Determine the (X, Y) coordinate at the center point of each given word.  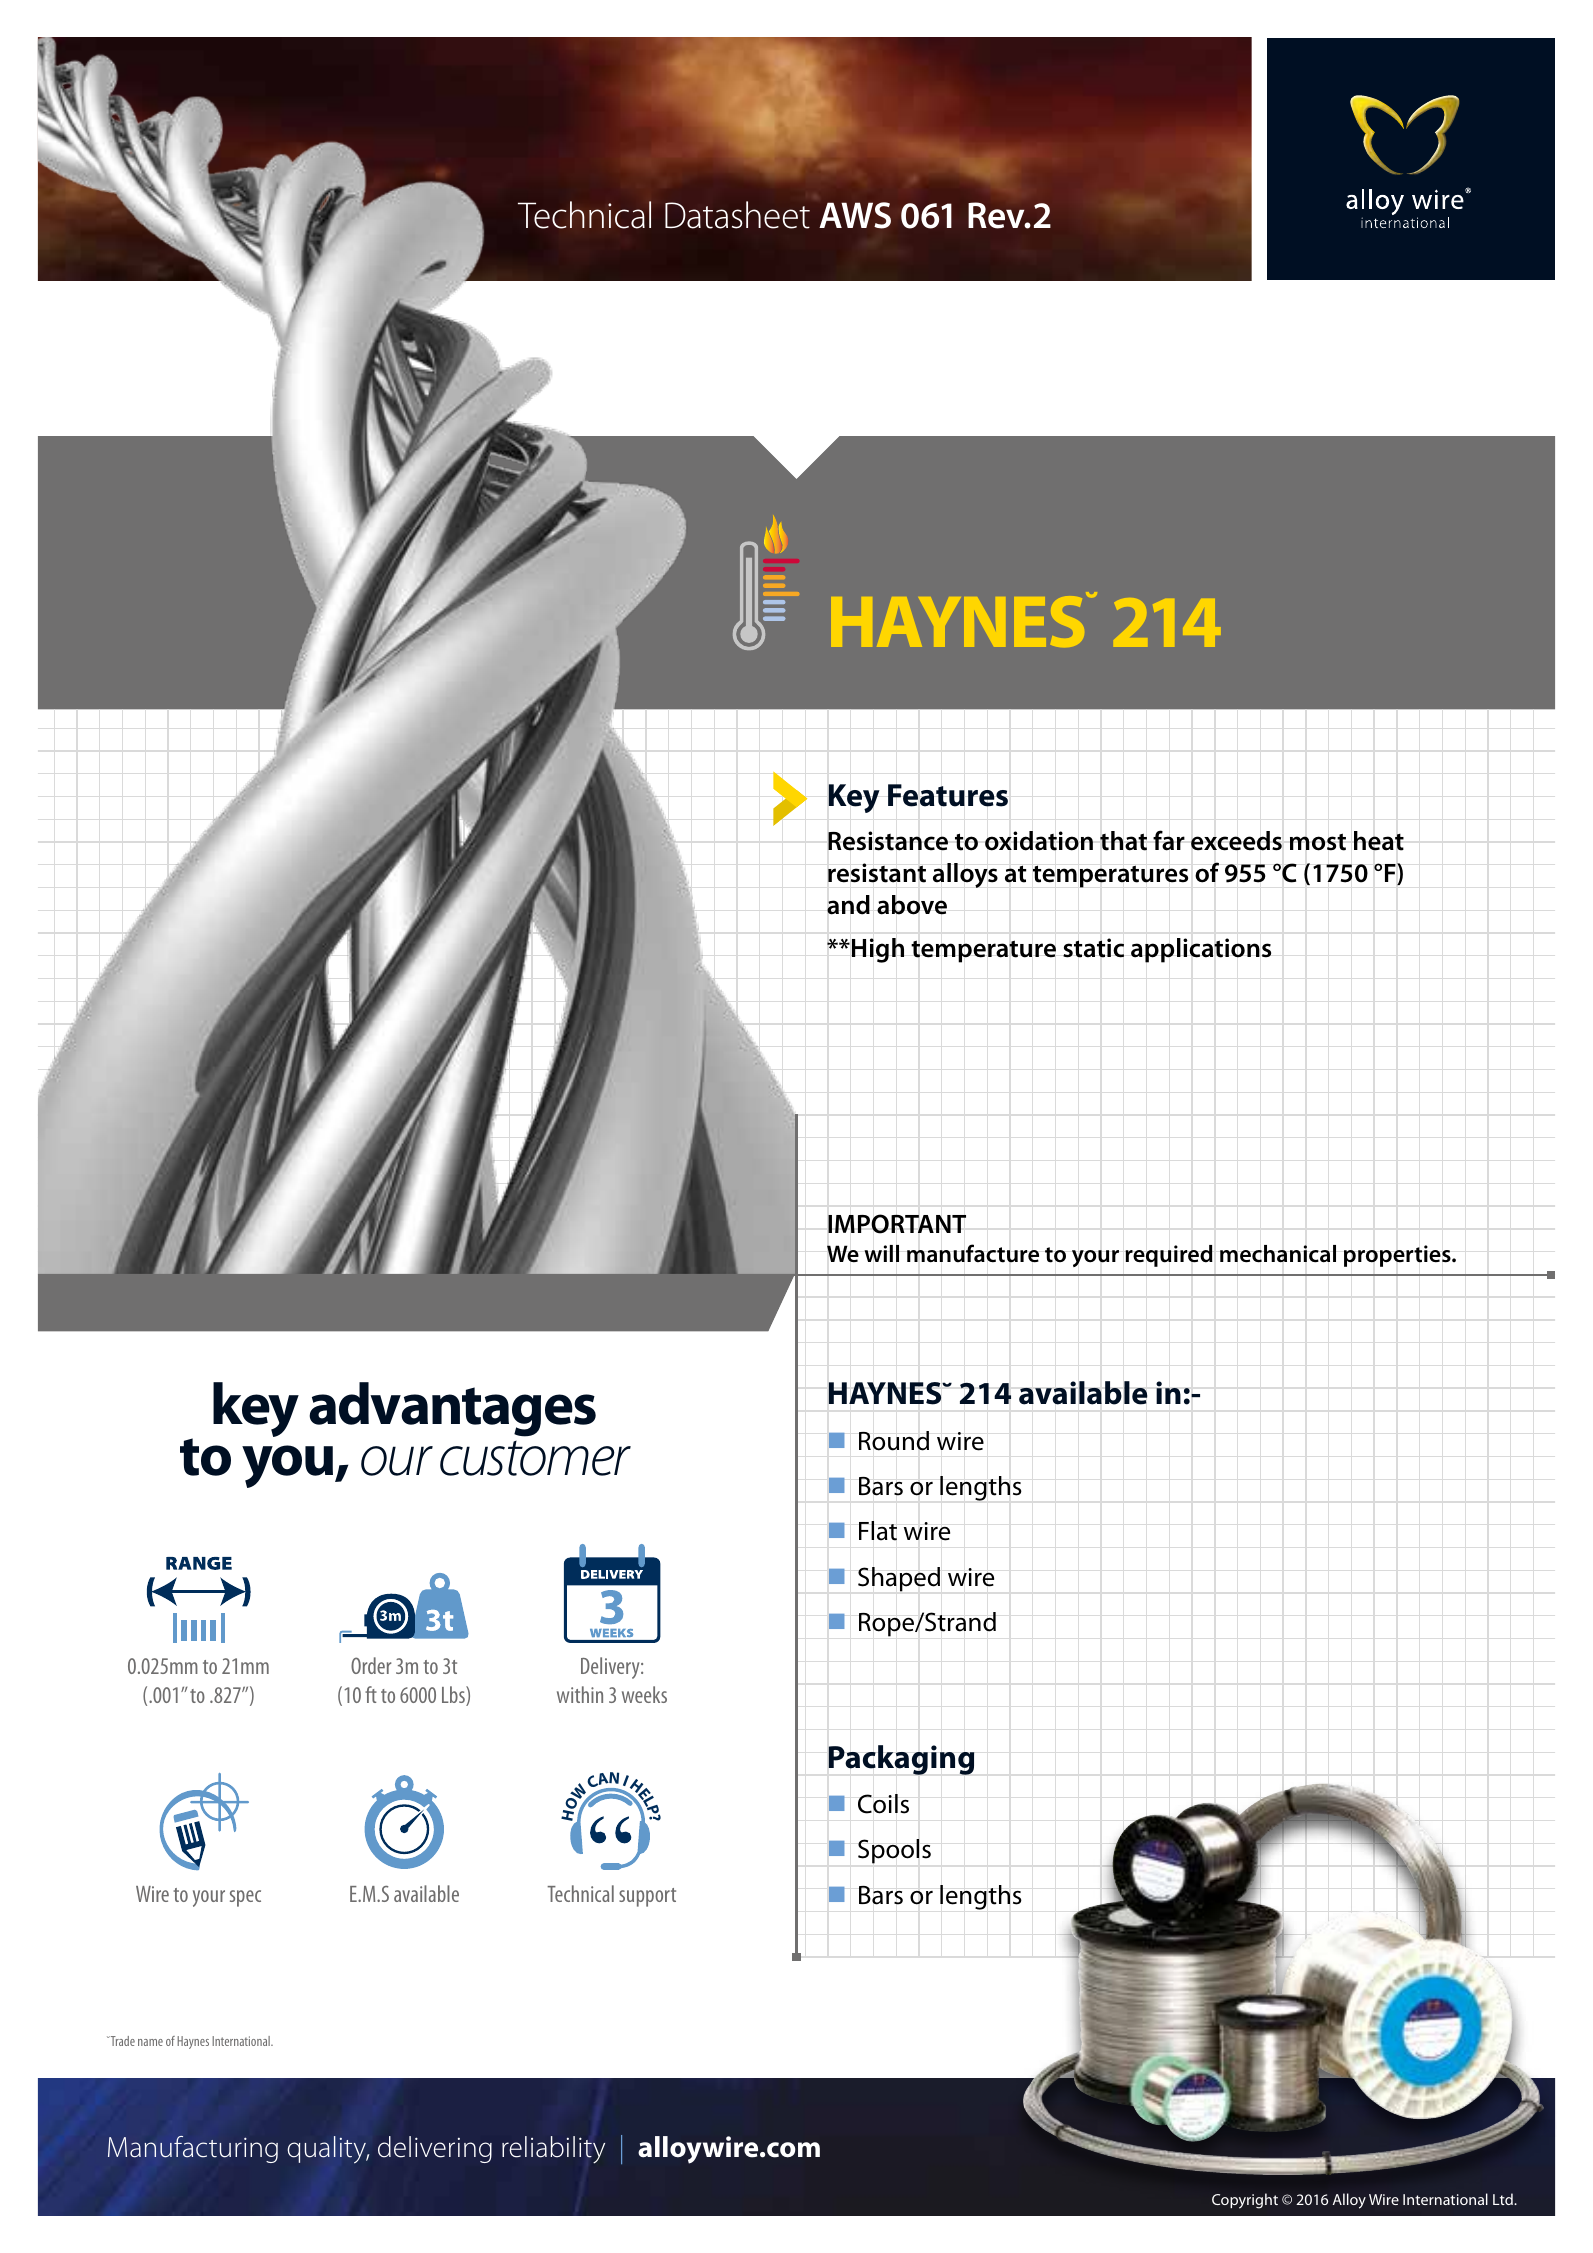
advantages (452, 1409)
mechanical (1278, 1254)
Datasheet (737, 215)
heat (1379, 841)
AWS (855, 215)
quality (328, 2150)
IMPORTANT (897, 1224)
